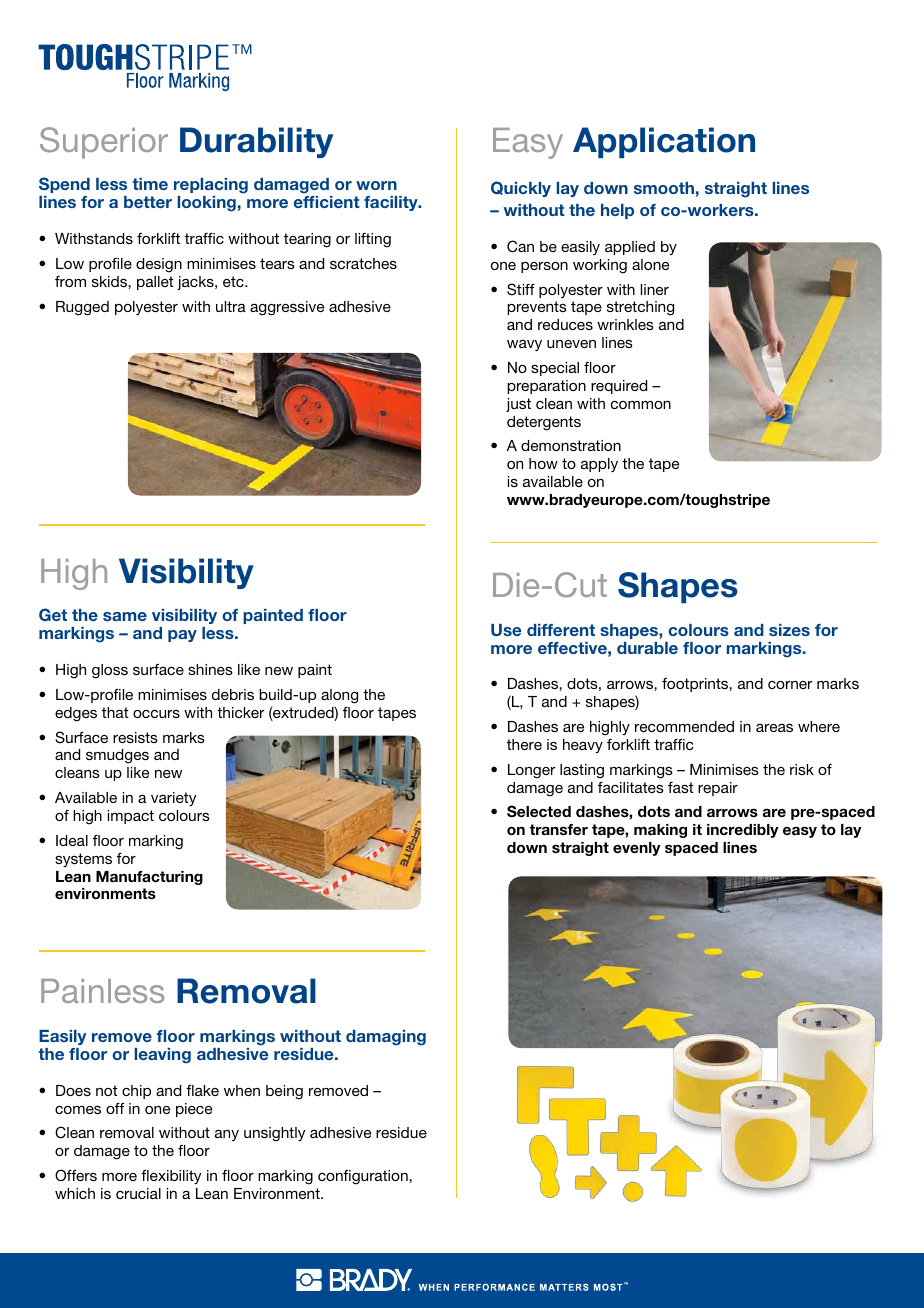 This image has height=1308, width=924. Describe the element at coordinates (171, 1177) in the image. I see `flexibility` at that location.
